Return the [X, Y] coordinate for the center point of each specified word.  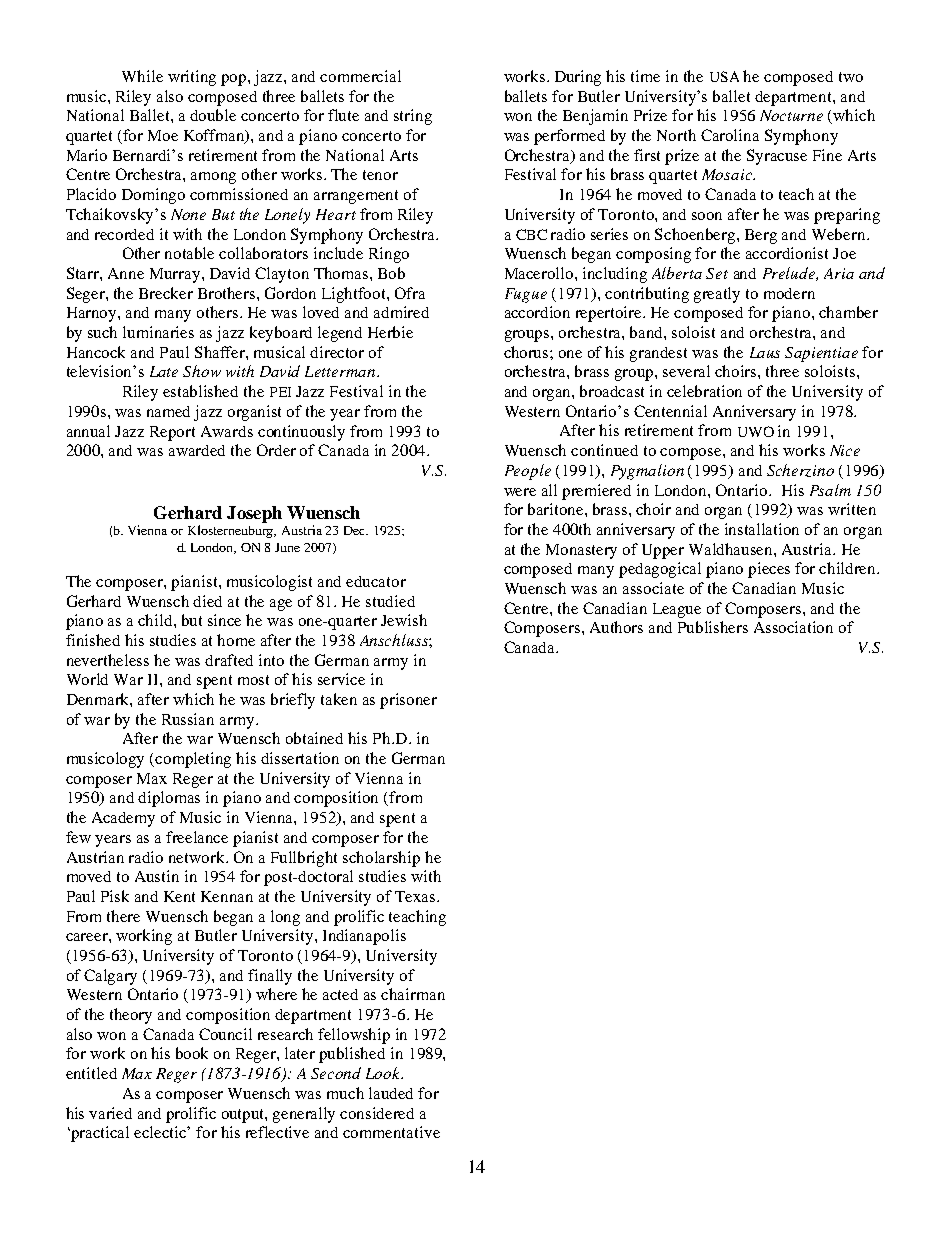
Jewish [404, 620]
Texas [416, 896]
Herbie [390, 332]
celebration [704, 391]
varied [110, 1113]
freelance [197, 837]
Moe [163, 135]
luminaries [158, 332]
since [224, 620]
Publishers [713, 627]
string [413, 117]
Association [793, 627]
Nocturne [791, 115]
